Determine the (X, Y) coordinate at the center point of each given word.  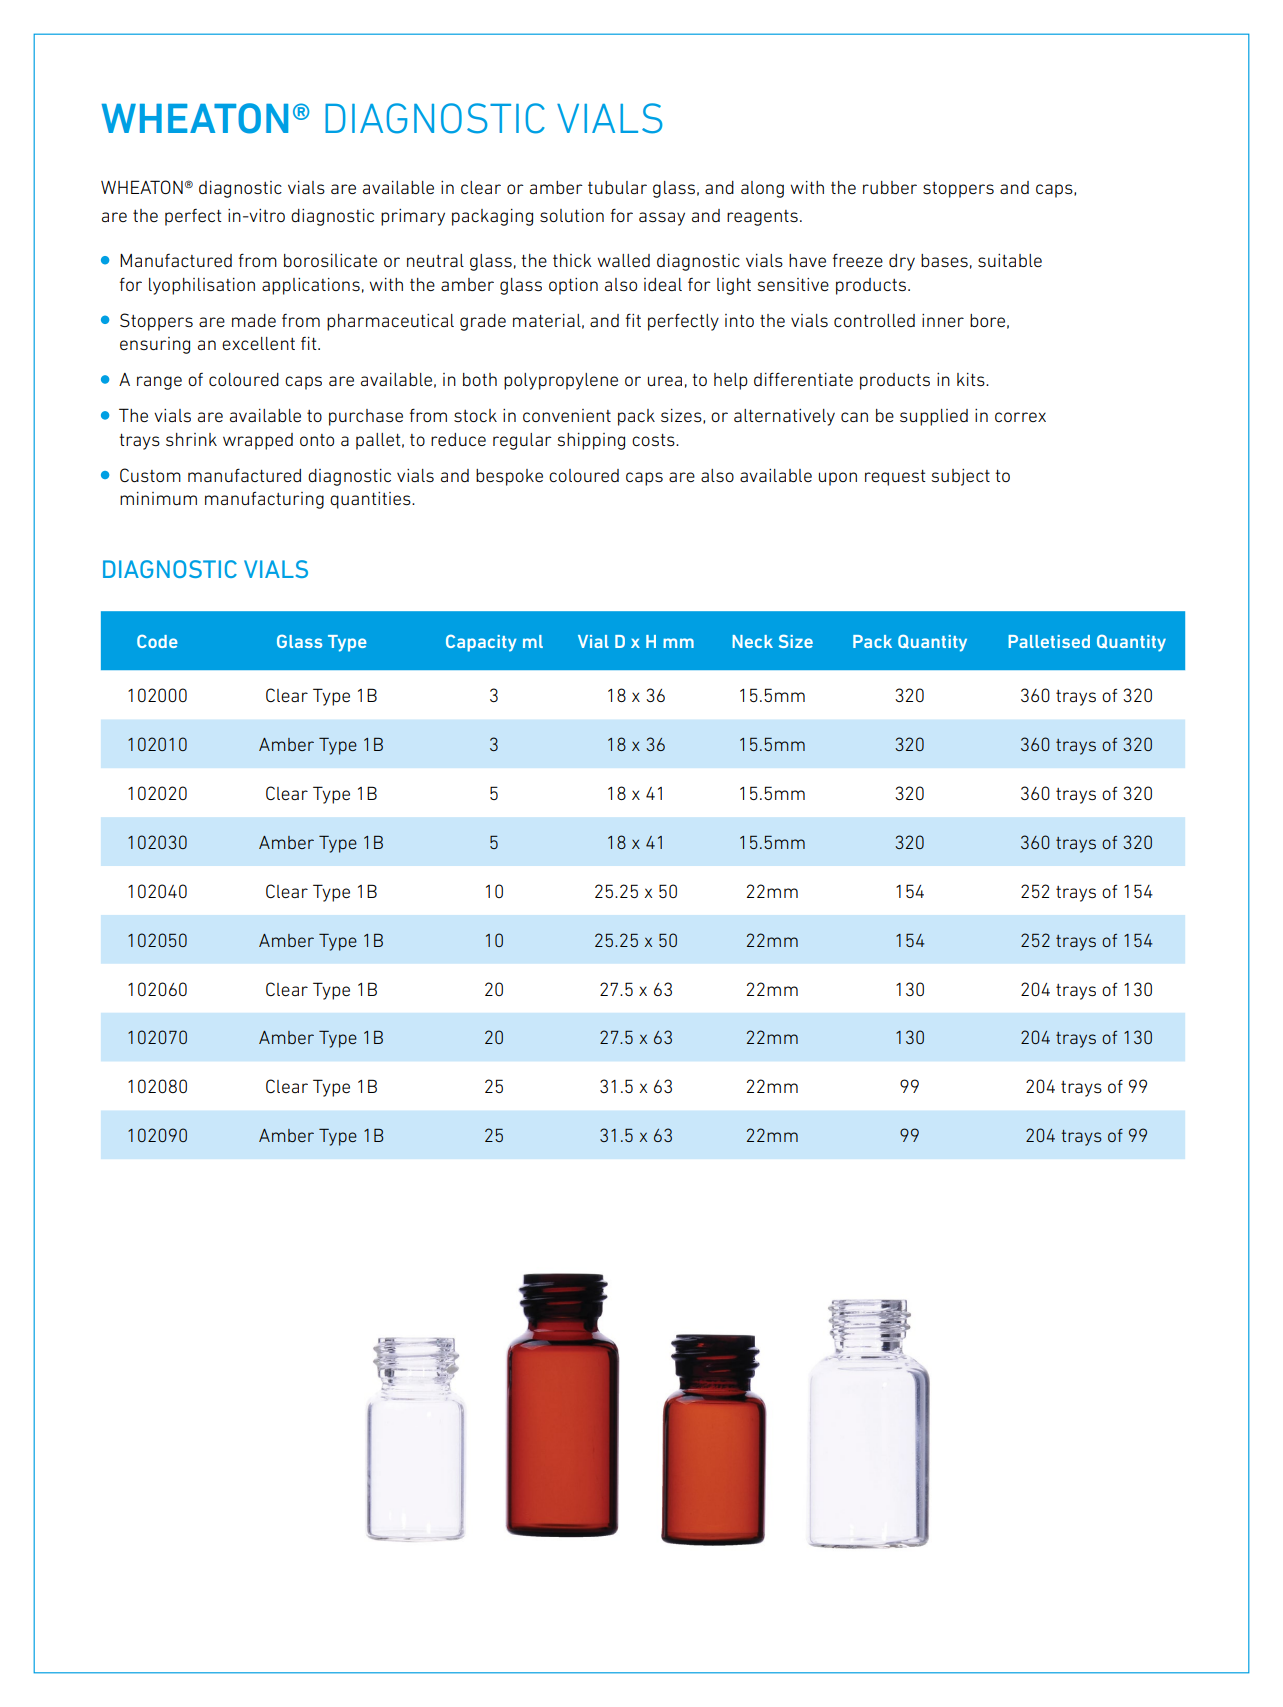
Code (157, 641)
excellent (258, 343)
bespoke (509, 477)
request (895, 478)
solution (572, 215)
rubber (890, 187)
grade (483, 322)
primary (413, 217)
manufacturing (264, 500)
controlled (874, 320)
